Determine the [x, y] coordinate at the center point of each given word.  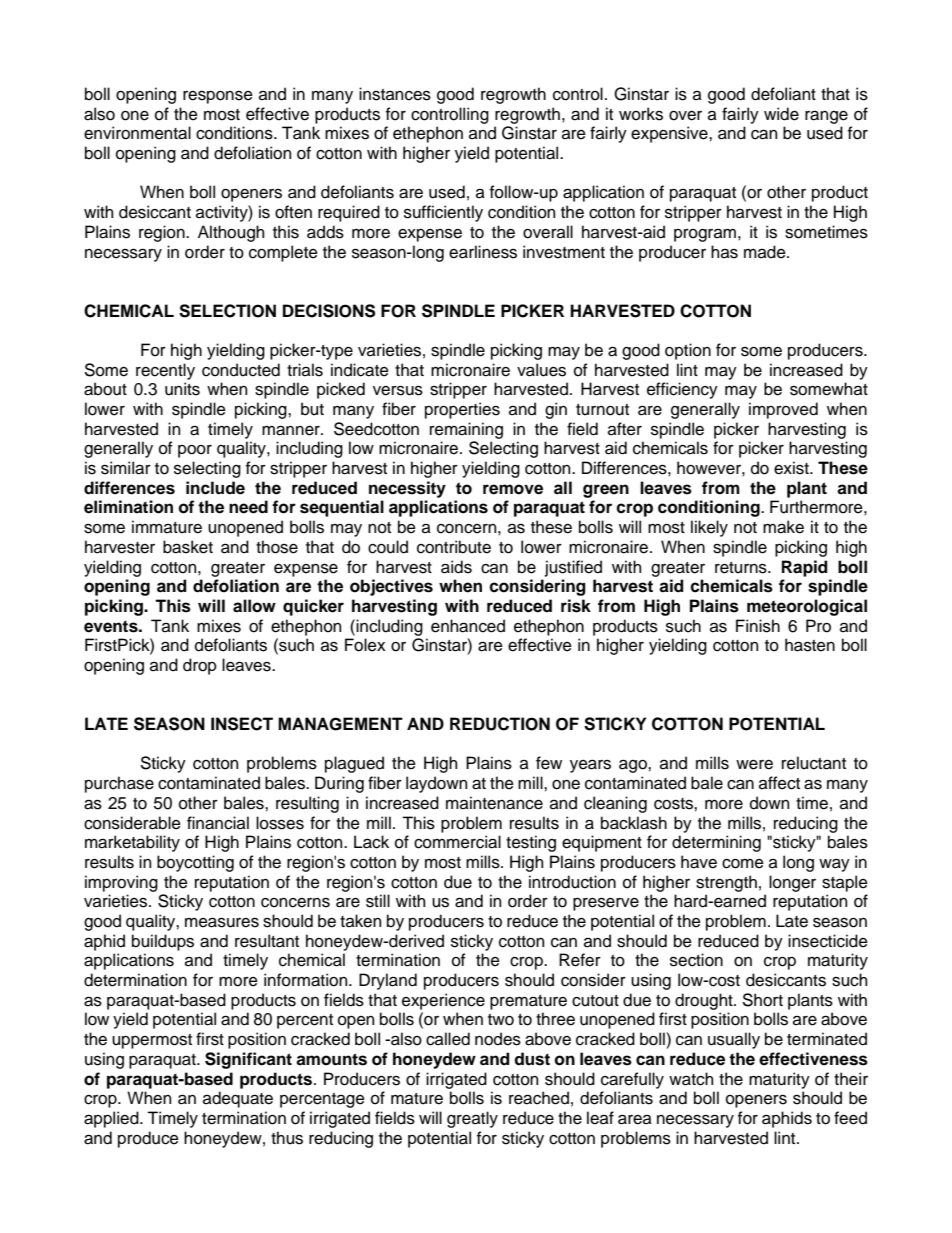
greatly [472, 1119]
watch [691, 1079]
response [218, 97]
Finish [758, 626]
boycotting [195, 863]
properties [462, 410]
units [182, 389]
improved [783, 410]
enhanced [468, 626]
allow [254, 606]
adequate [238, 1099]
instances [395, 94]
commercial [457, 842]
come [743, 864]
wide [781, 114]
